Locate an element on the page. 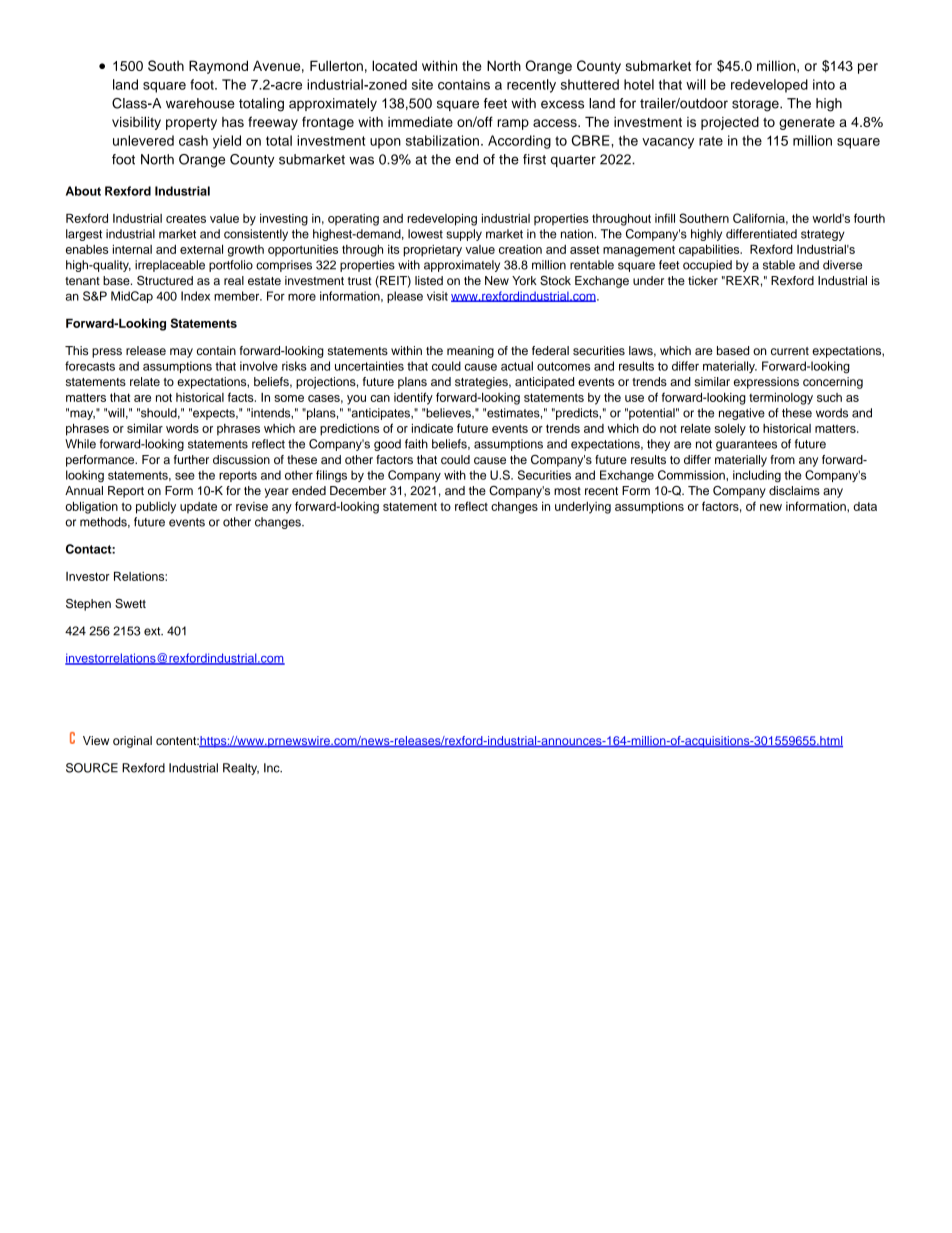 The image size is (952, 1233). Index is located at coordinates (195, 296).
